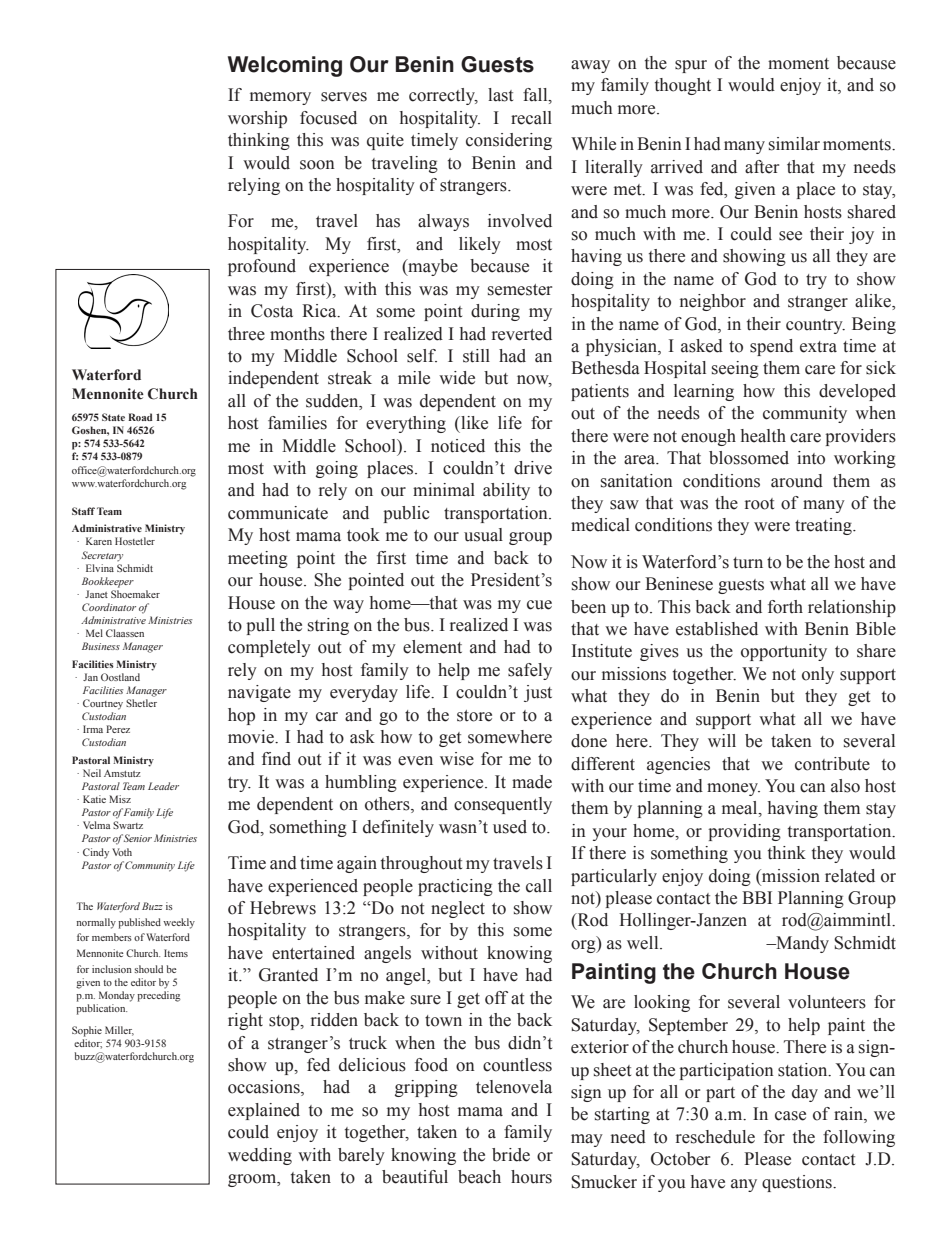  Describe the element at coordinates (257, 119) in the document. I see `worship` at that location.
